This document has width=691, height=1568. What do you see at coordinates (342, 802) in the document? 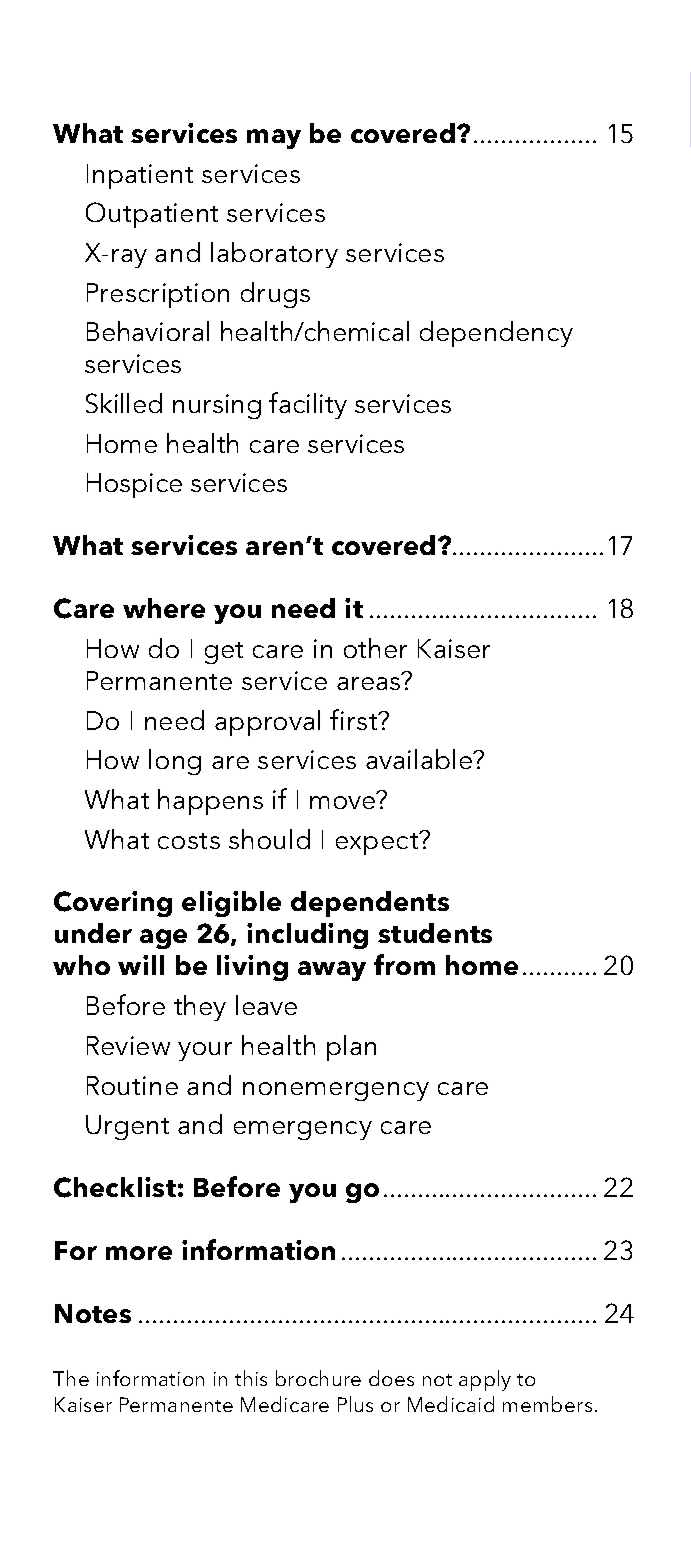
I see `move` at bounding box center [342, 802].
